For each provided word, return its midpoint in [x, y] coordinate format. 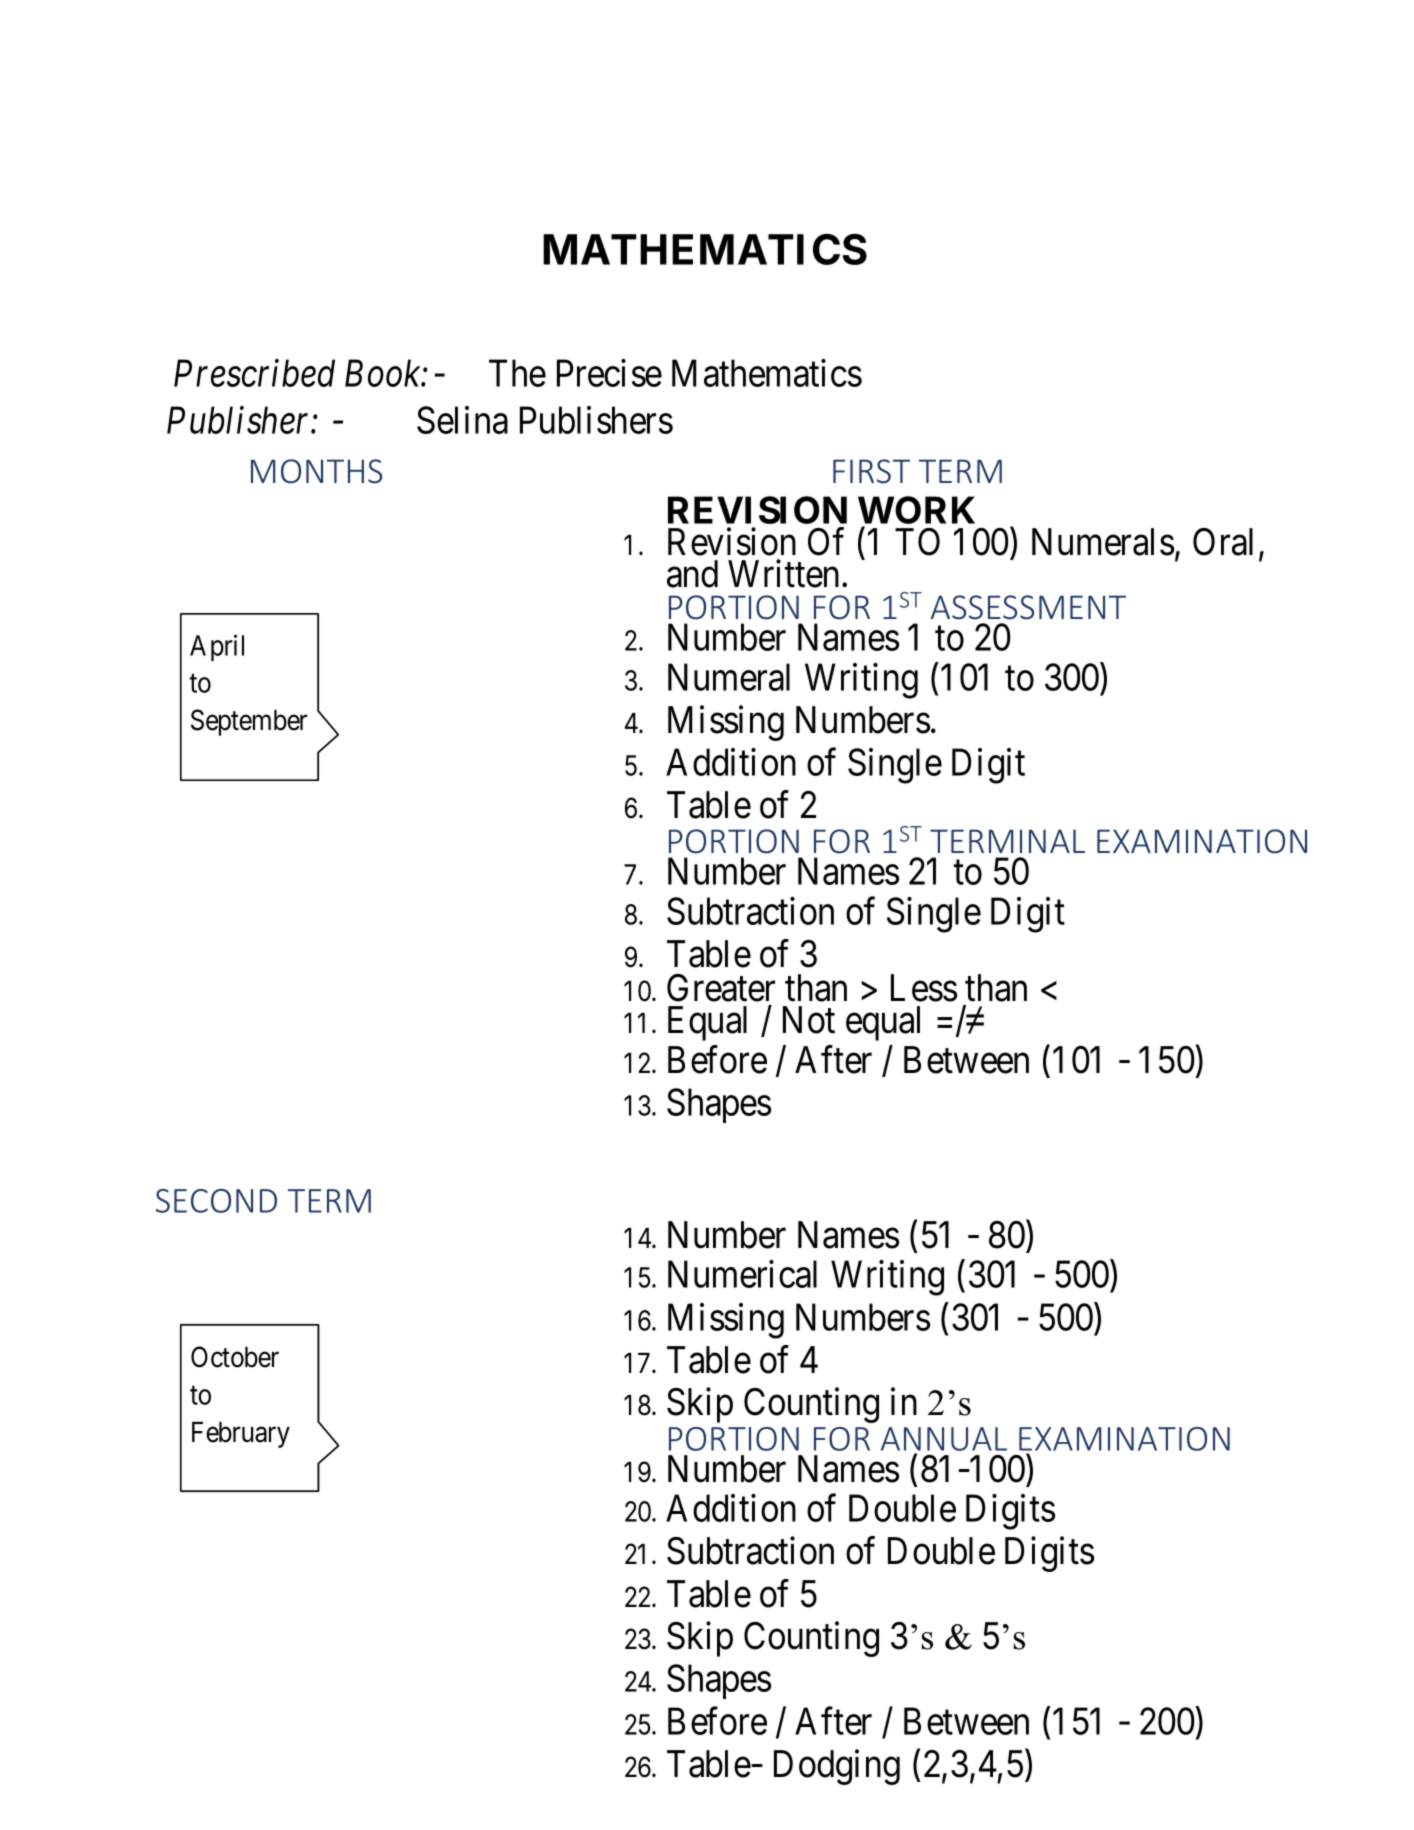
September [249, 722]
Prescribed [254, 373]
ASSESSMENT [1028, 607]
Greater [721, 988]
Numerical [742, 1274]
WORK [916, 511]
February [241, 1435]
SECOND [216, 1201]
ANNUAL [944, 1439]
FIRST [871, 471]
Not [809, 1020]
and [692, 574]
